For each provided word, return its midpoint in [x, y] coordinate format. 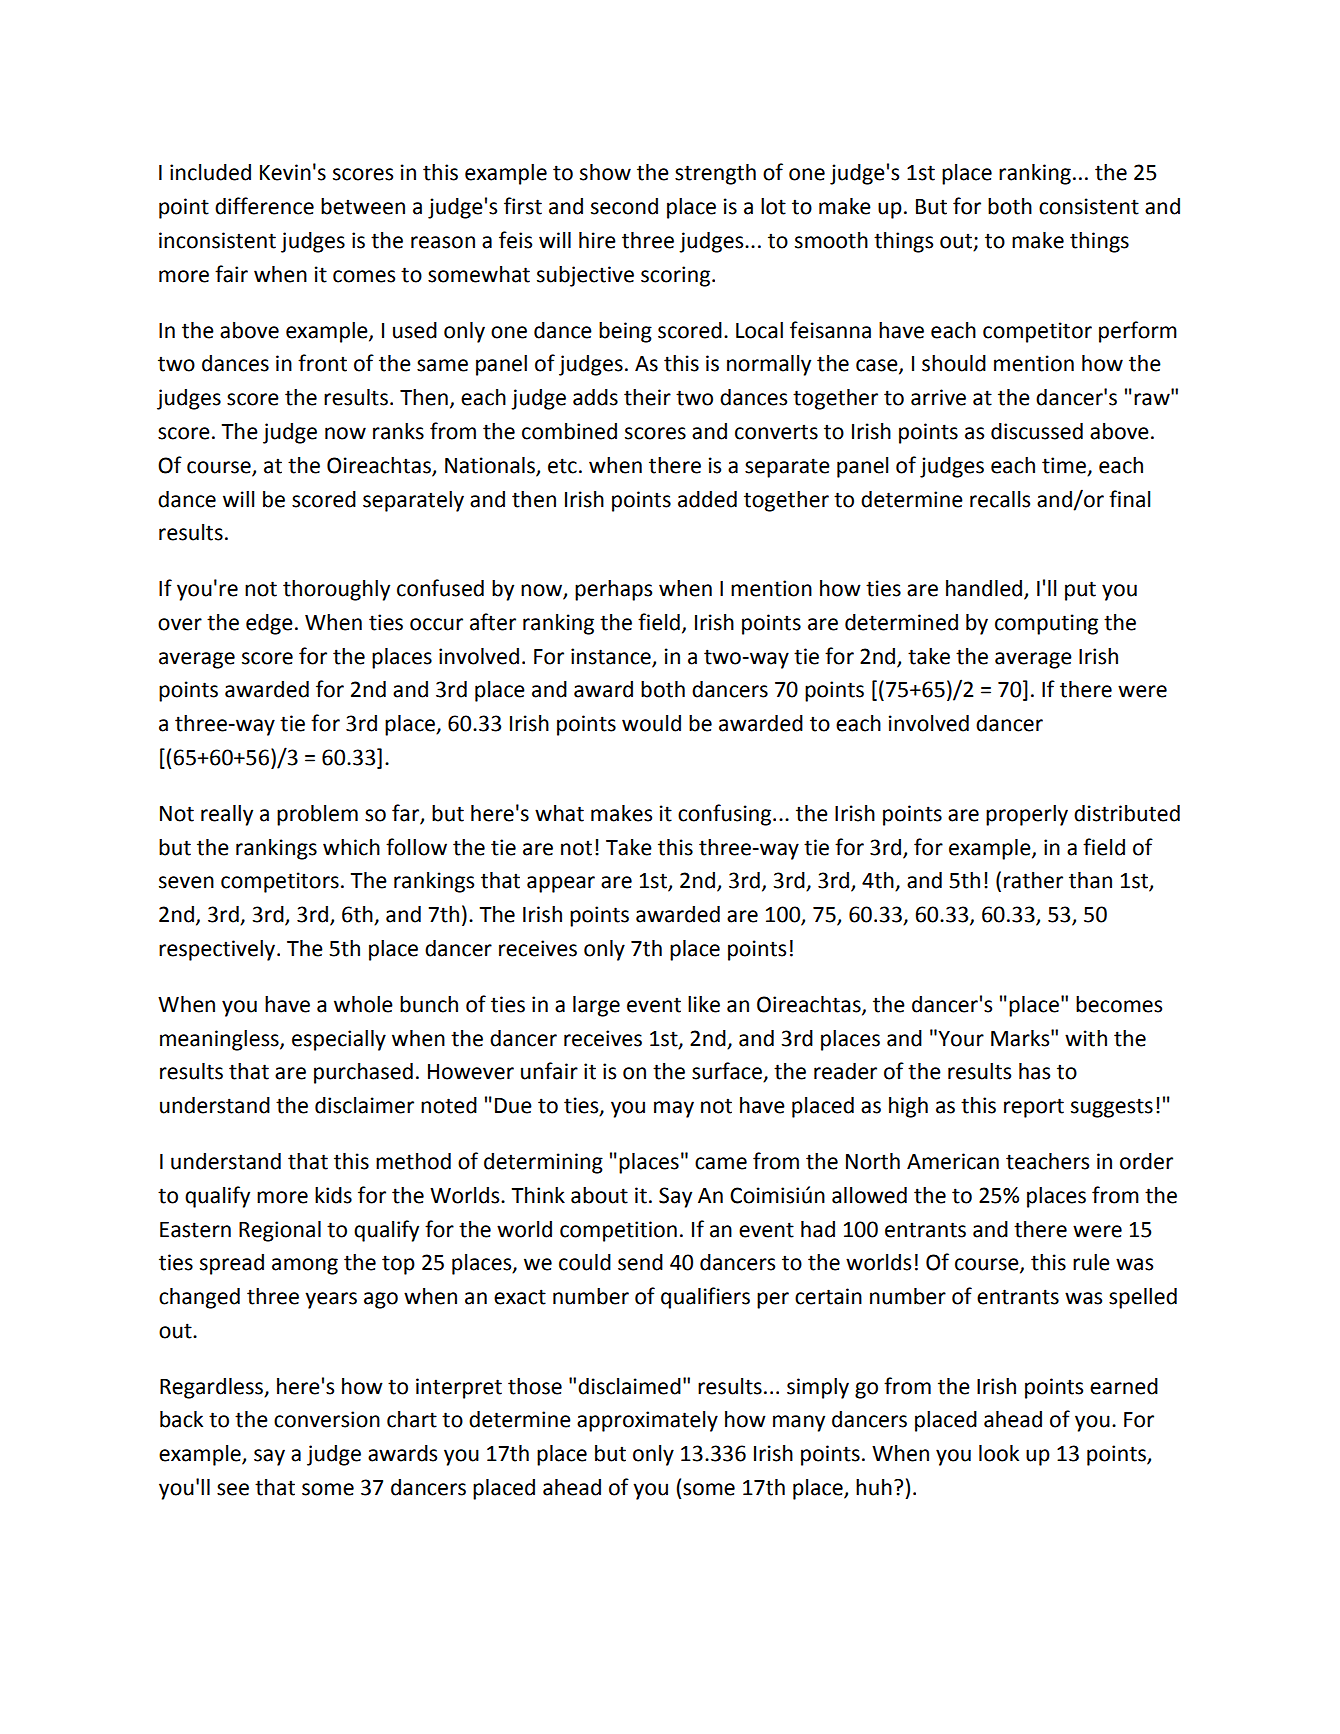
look [999, 1453]
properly [1027, 815]
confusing [726, 815]
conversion [327, 1419]
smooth [831, 240]
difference [264, 206]
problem [317, 815]
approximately [647, 1421]
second [624, 206]
